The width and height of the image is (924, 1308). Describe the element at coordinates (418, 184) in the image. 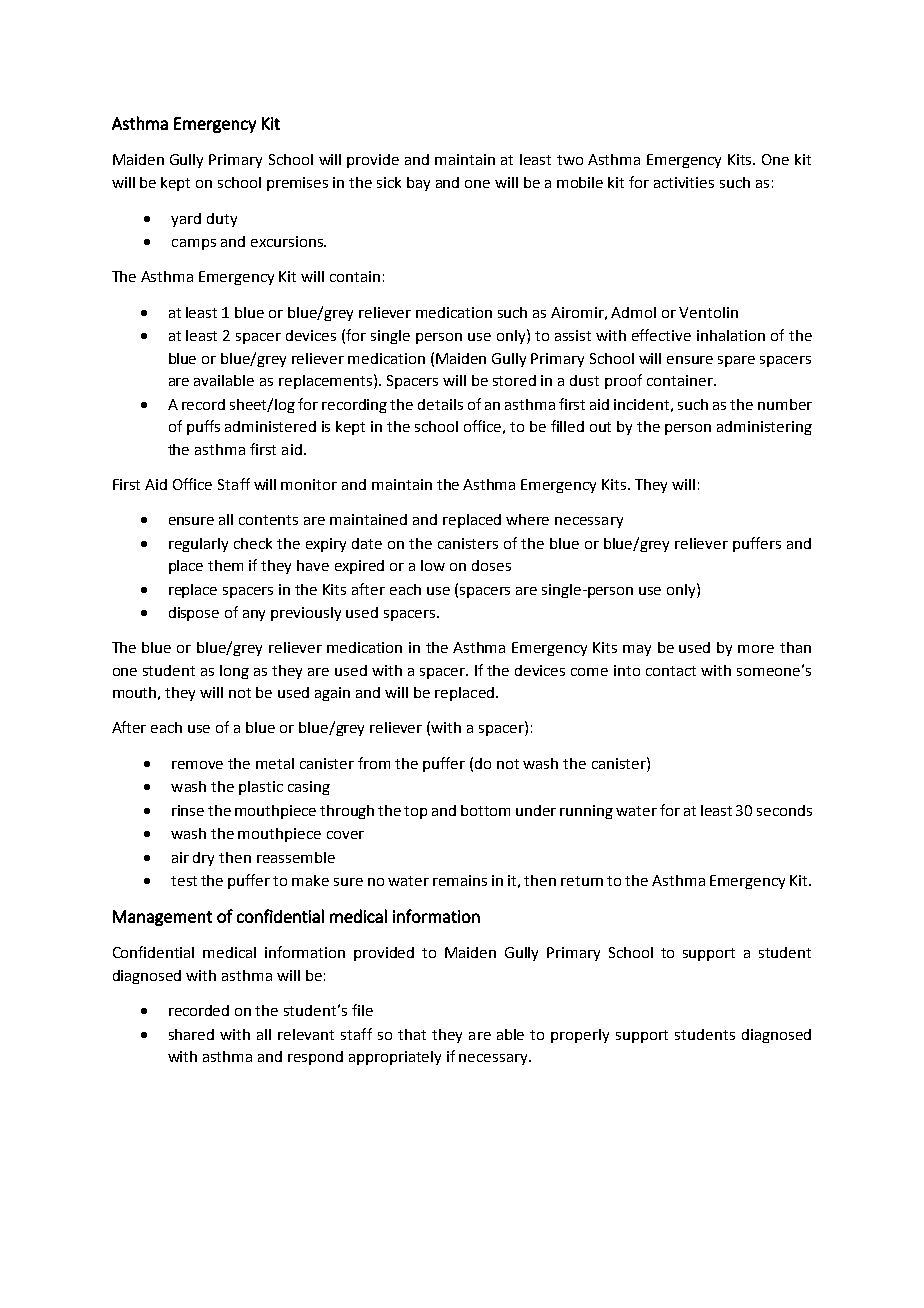

I see `bay` at that location.
